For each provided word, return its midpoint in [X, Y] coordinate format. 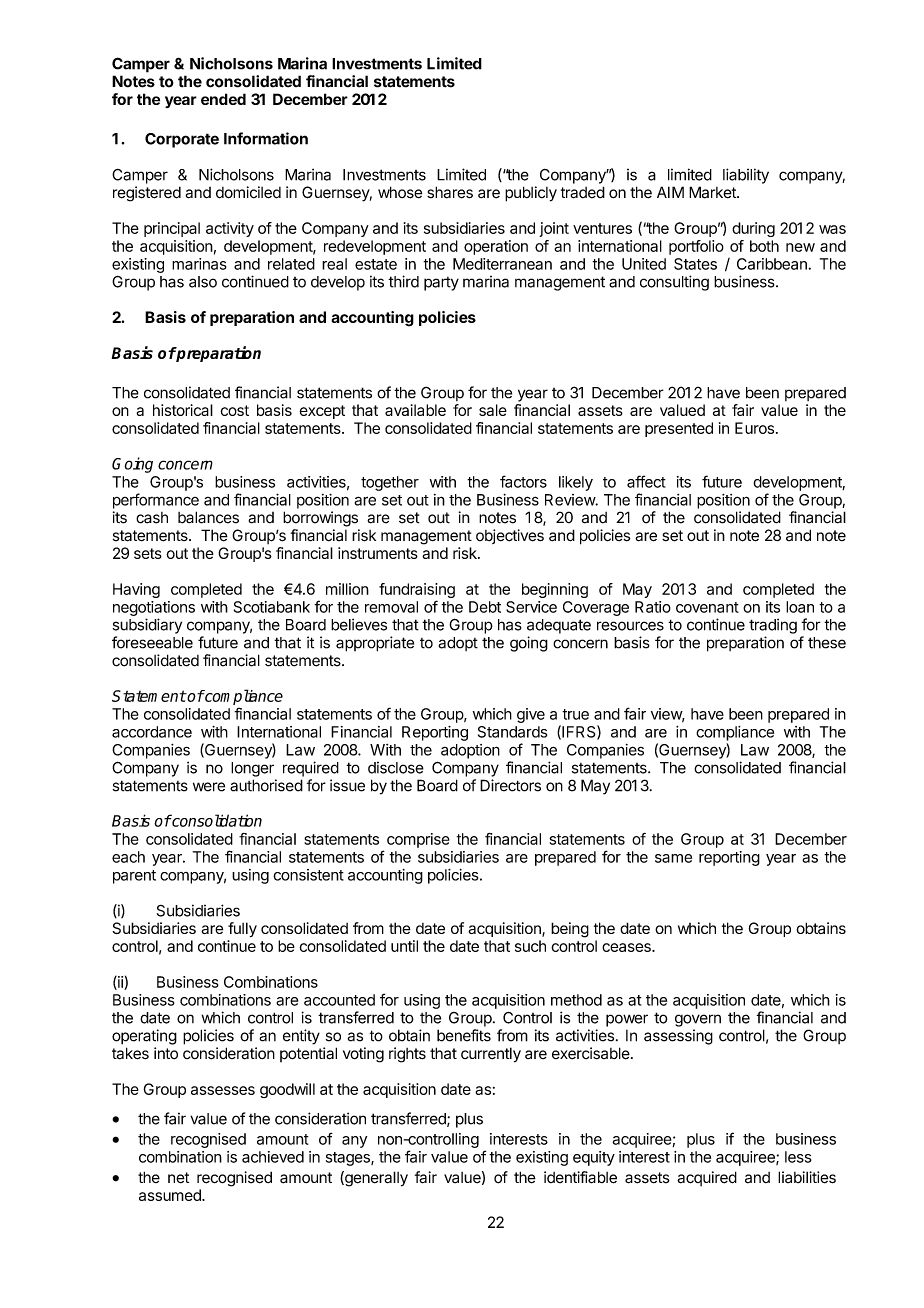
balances [208, 517]
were [209, 787]
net [178, 1178]
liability [746, 176]
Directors [510, 785]
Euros [754, 428]
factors [523, 481]
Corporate [182, 140]
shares [450, 192]
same [673, 858]
